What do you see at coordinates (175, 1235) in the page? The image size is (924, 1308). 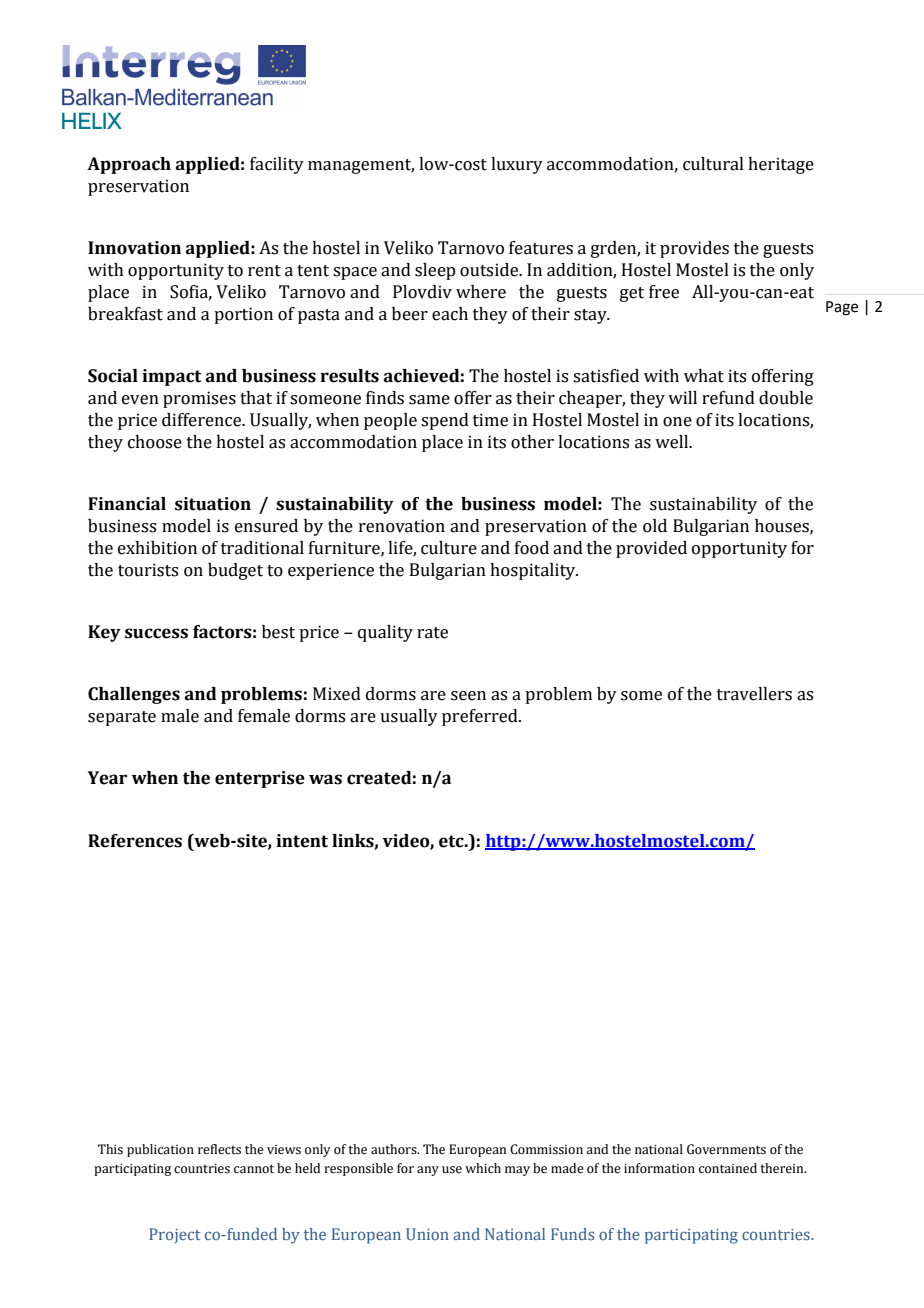 I see `Project` at bounding box center [175, 1235].
